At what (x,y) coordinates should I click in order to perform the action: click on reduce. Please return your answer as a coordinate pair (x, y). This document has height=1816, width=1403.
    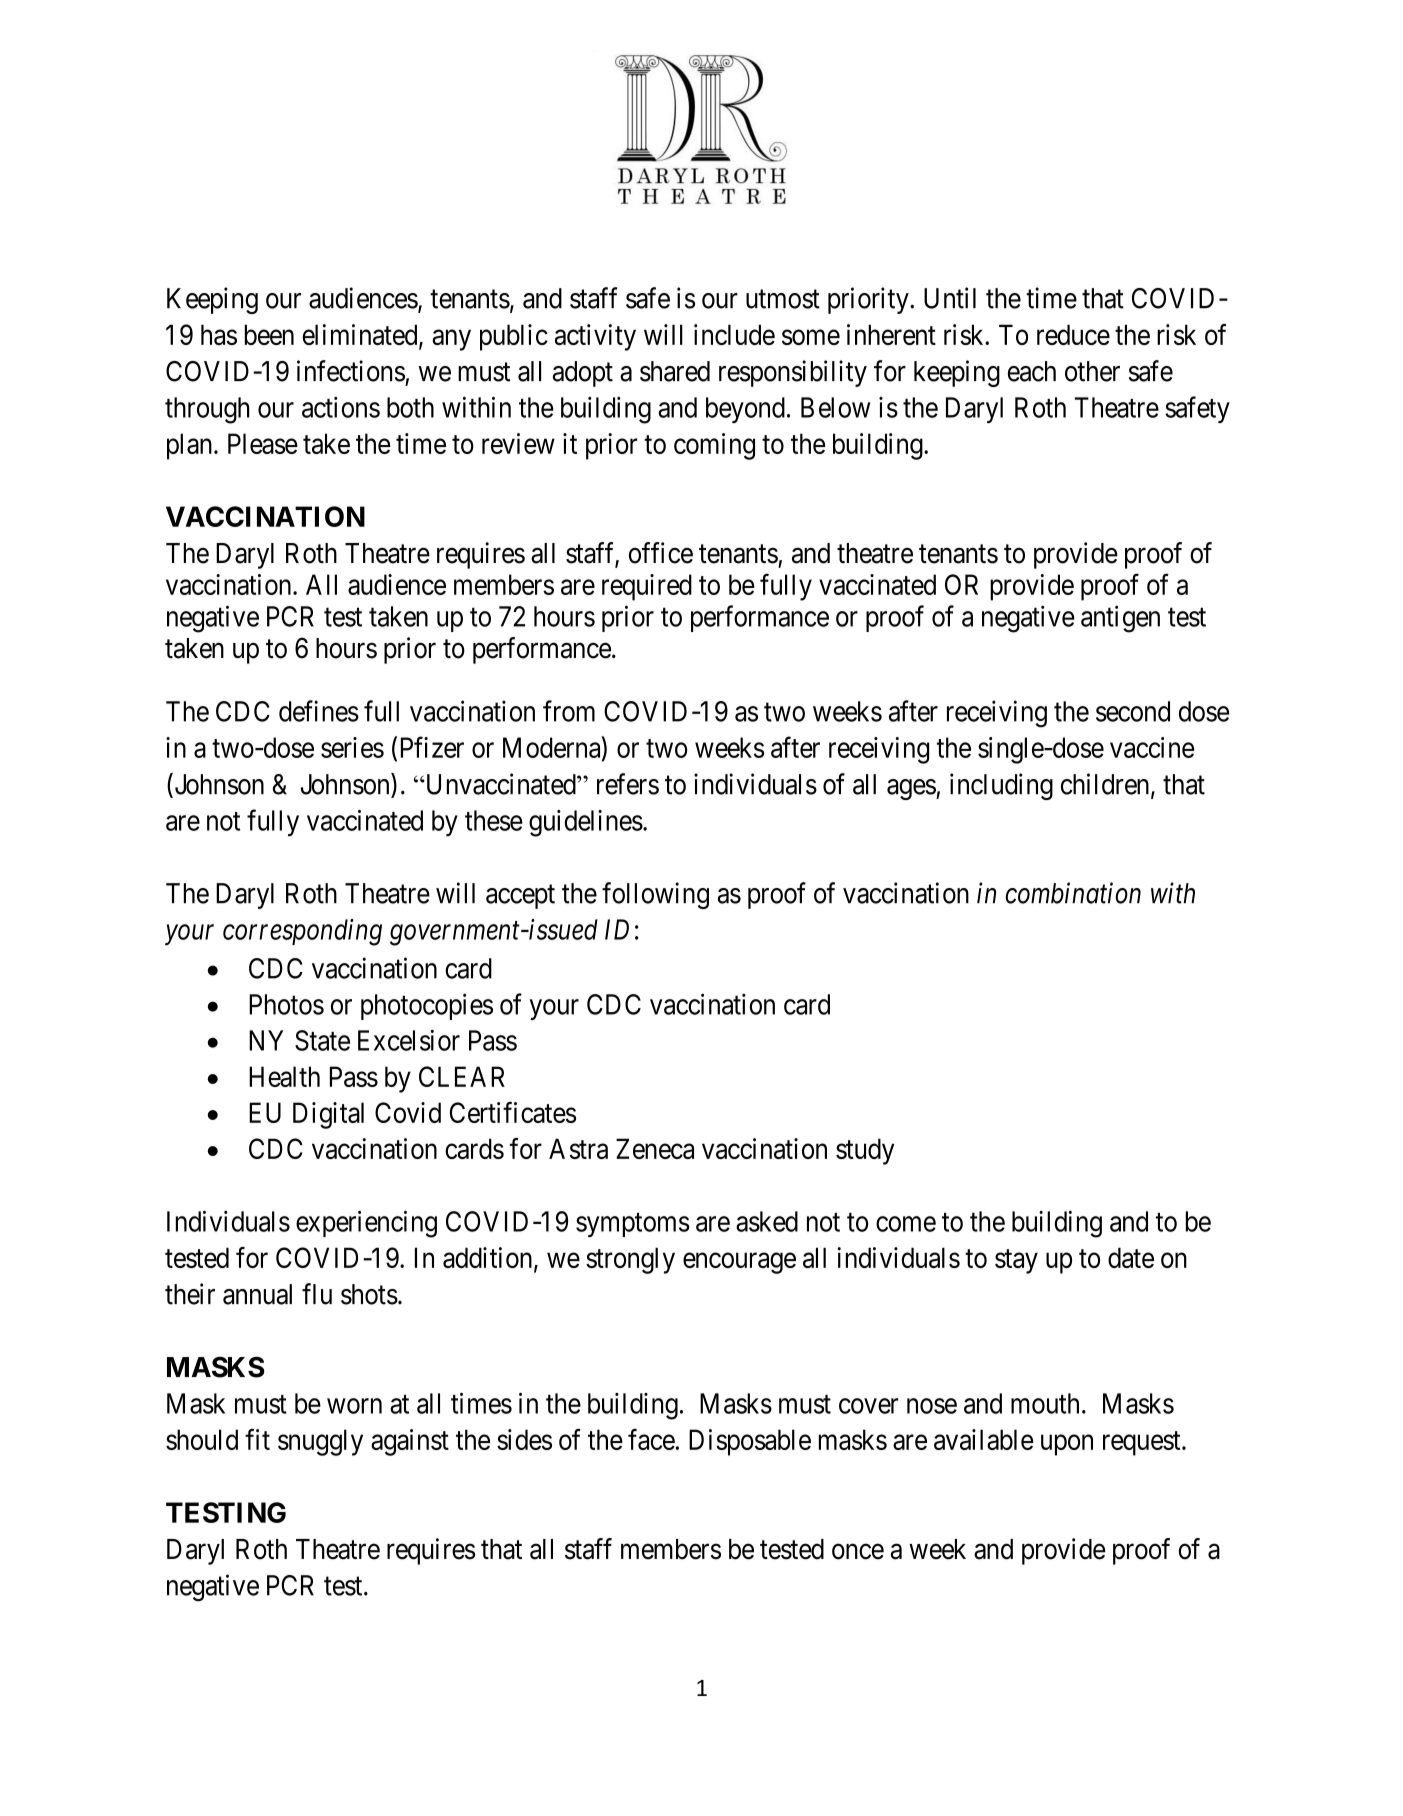
    Looking at the image, I should click on (1073, 334).
